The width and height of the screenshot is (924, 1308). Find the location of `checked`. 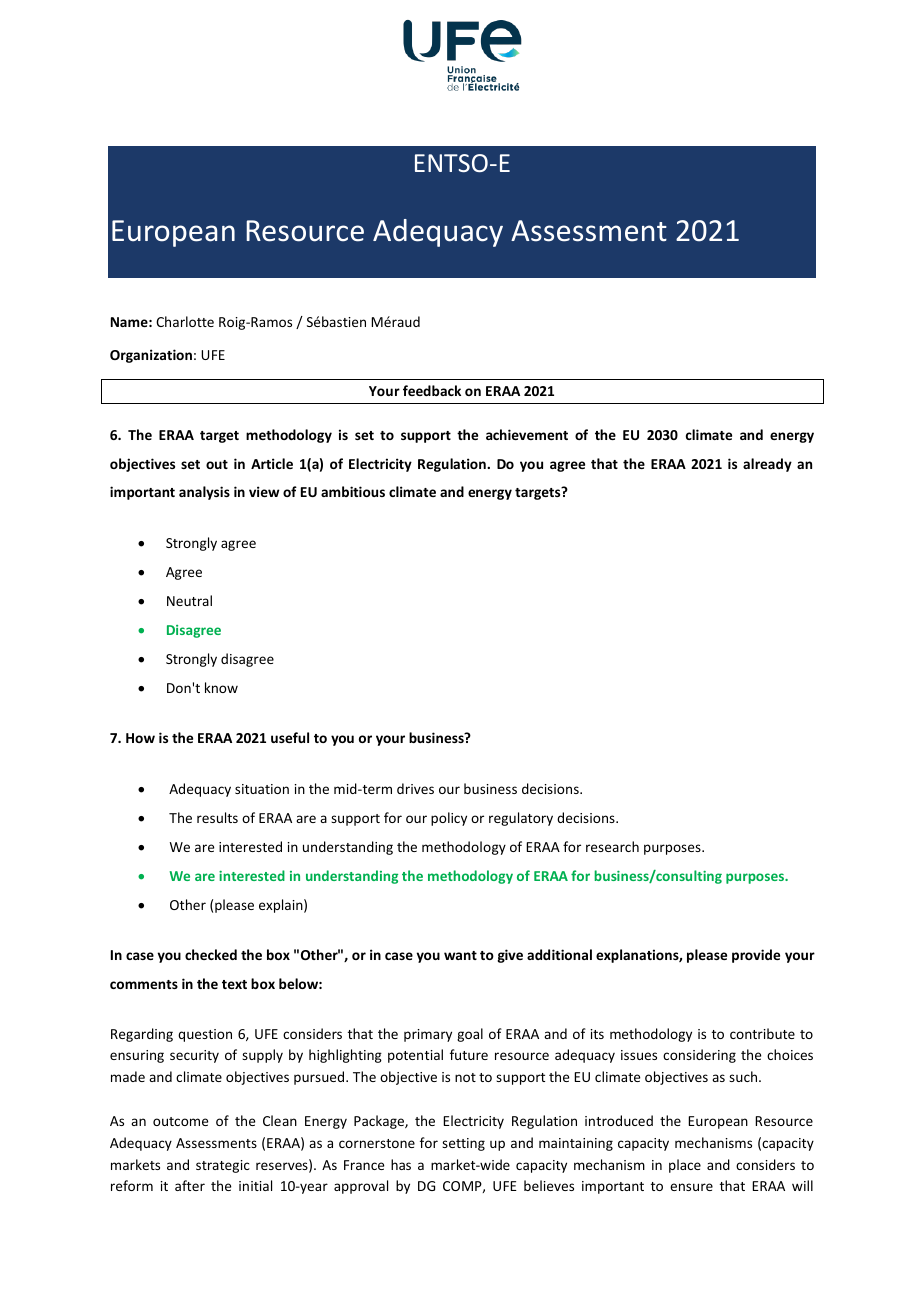

checked is located at coordinates (211, 954).
